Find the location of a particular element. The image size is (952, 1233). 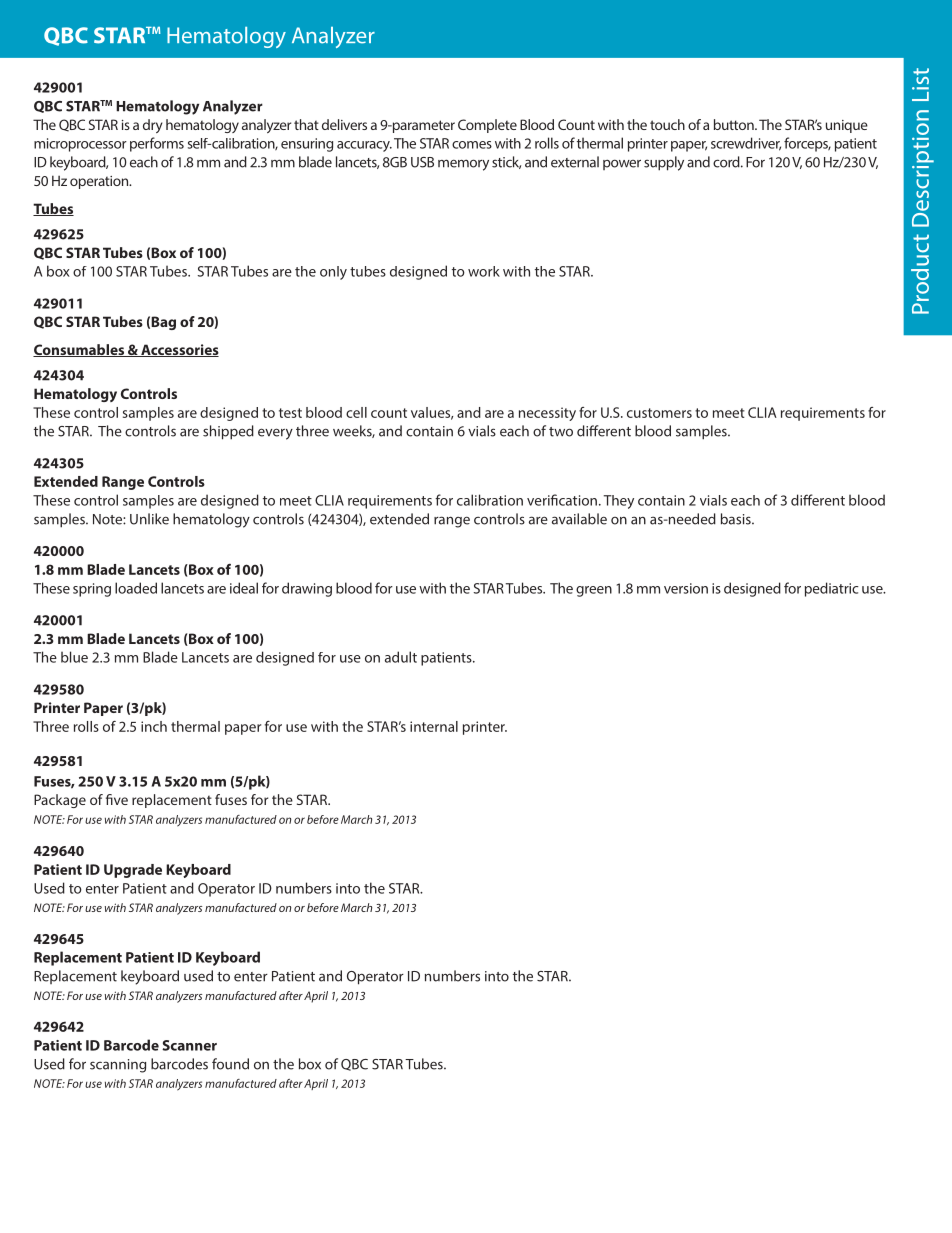

loaded is located at coordinates (136, 588).
